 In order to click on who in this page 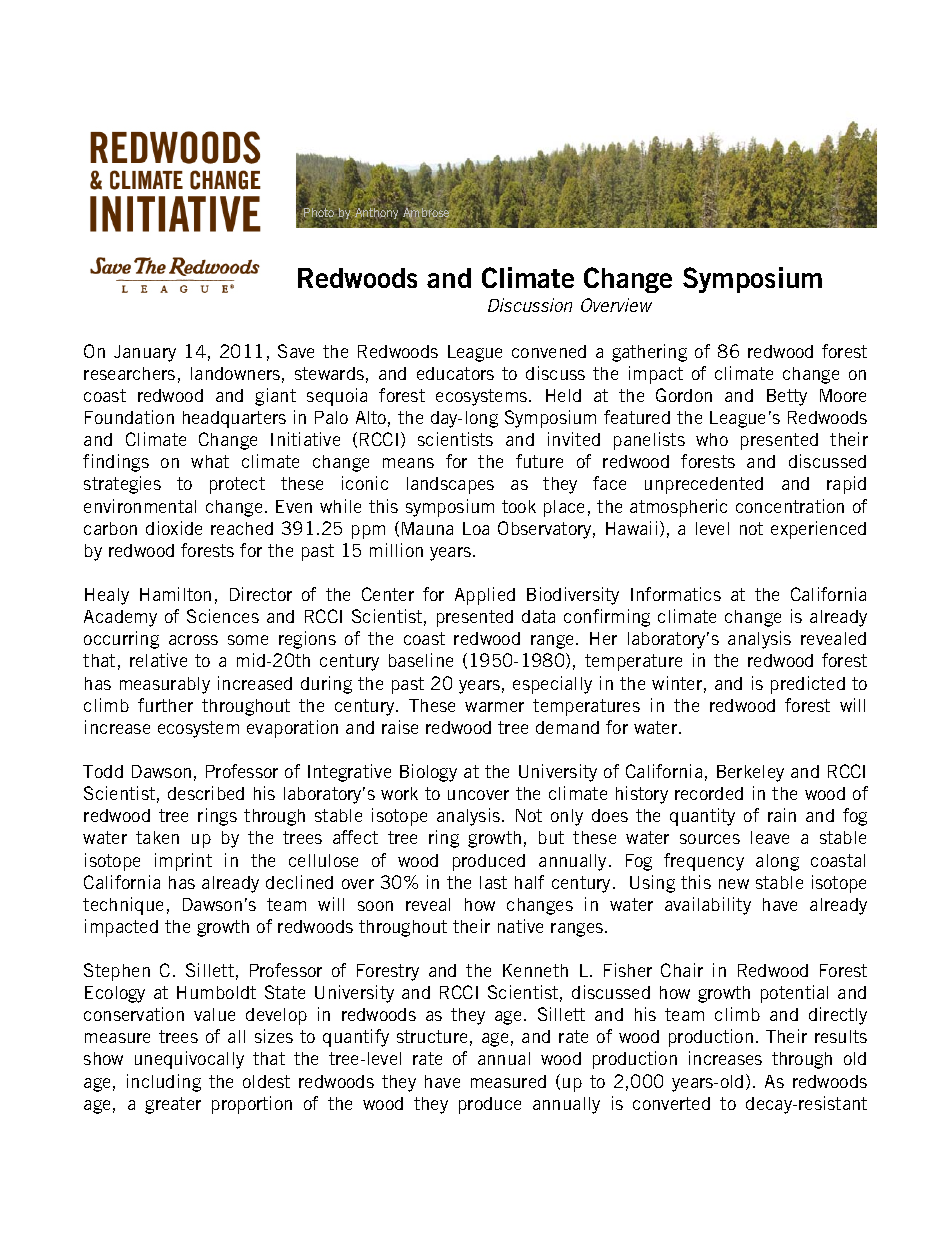, I will do `click(712, 439)`.
